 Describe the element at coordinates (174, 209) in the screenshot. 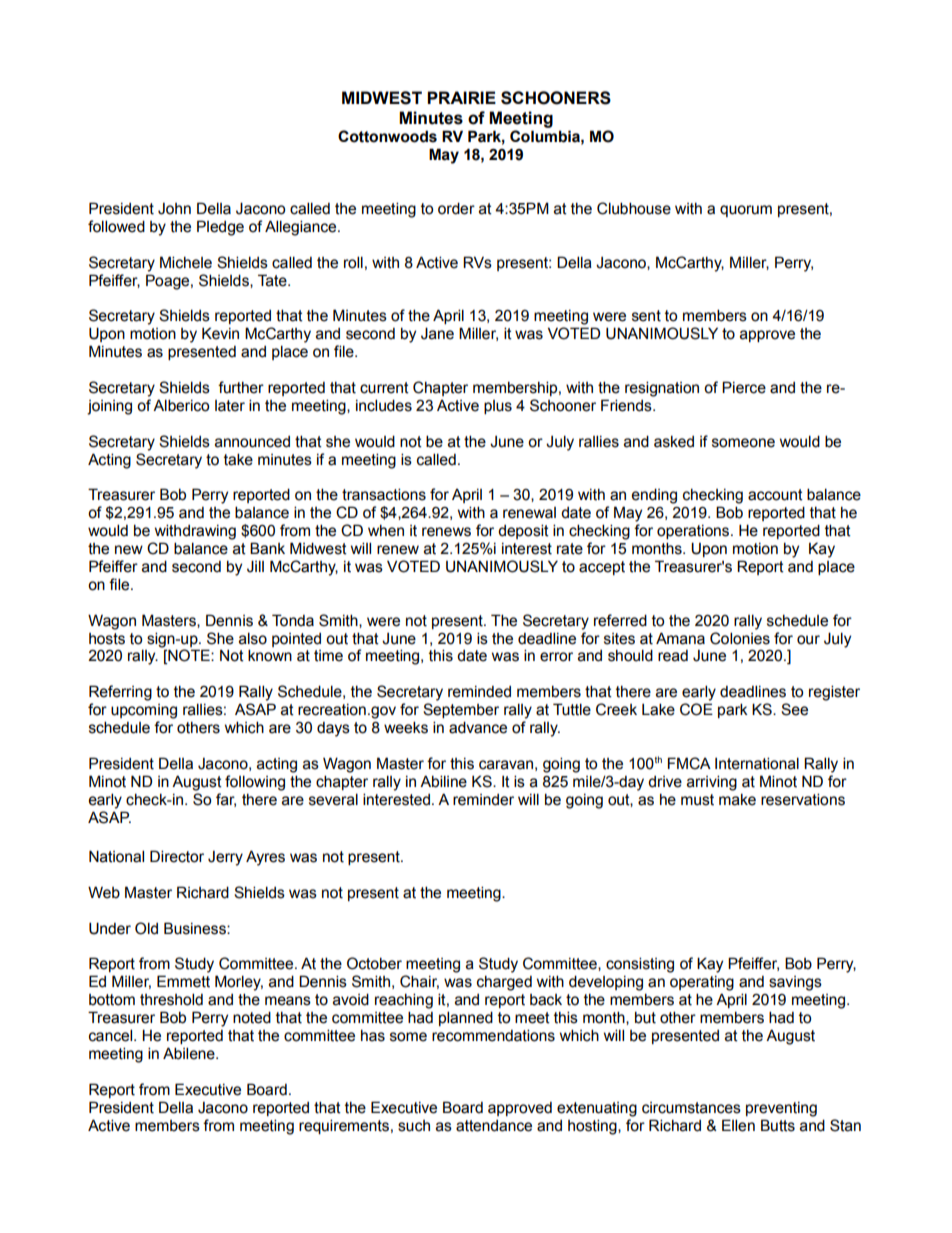

I see `John` at that location.
